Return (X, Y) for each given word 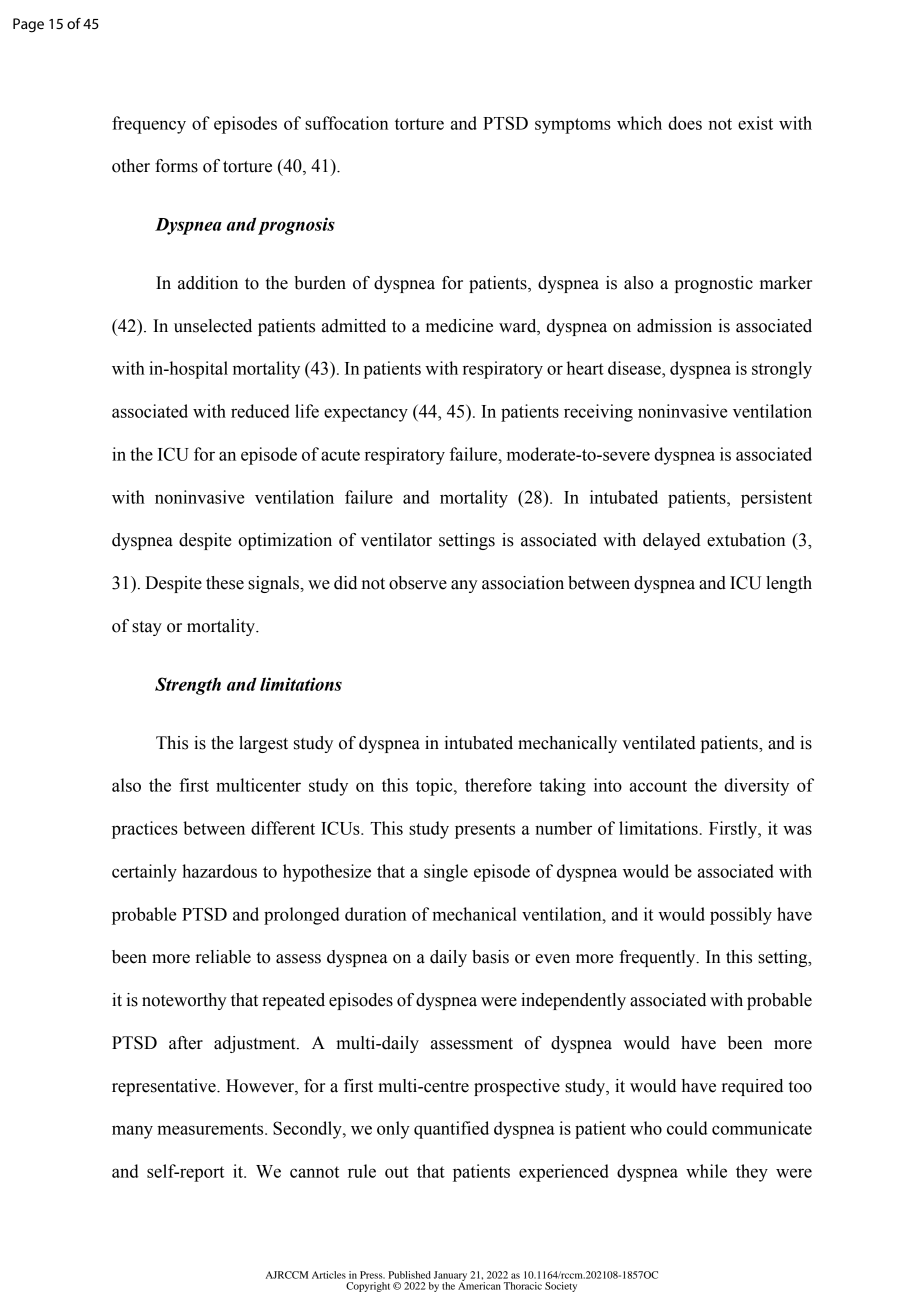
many (132, 1132)
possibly (741, 916)
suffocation (346, 123)
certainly (144, 873)
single (446, 873)
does (685, 123)
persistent (776, 499)
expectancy (366, 414)
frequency (149, 125)
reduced (260, 411)
